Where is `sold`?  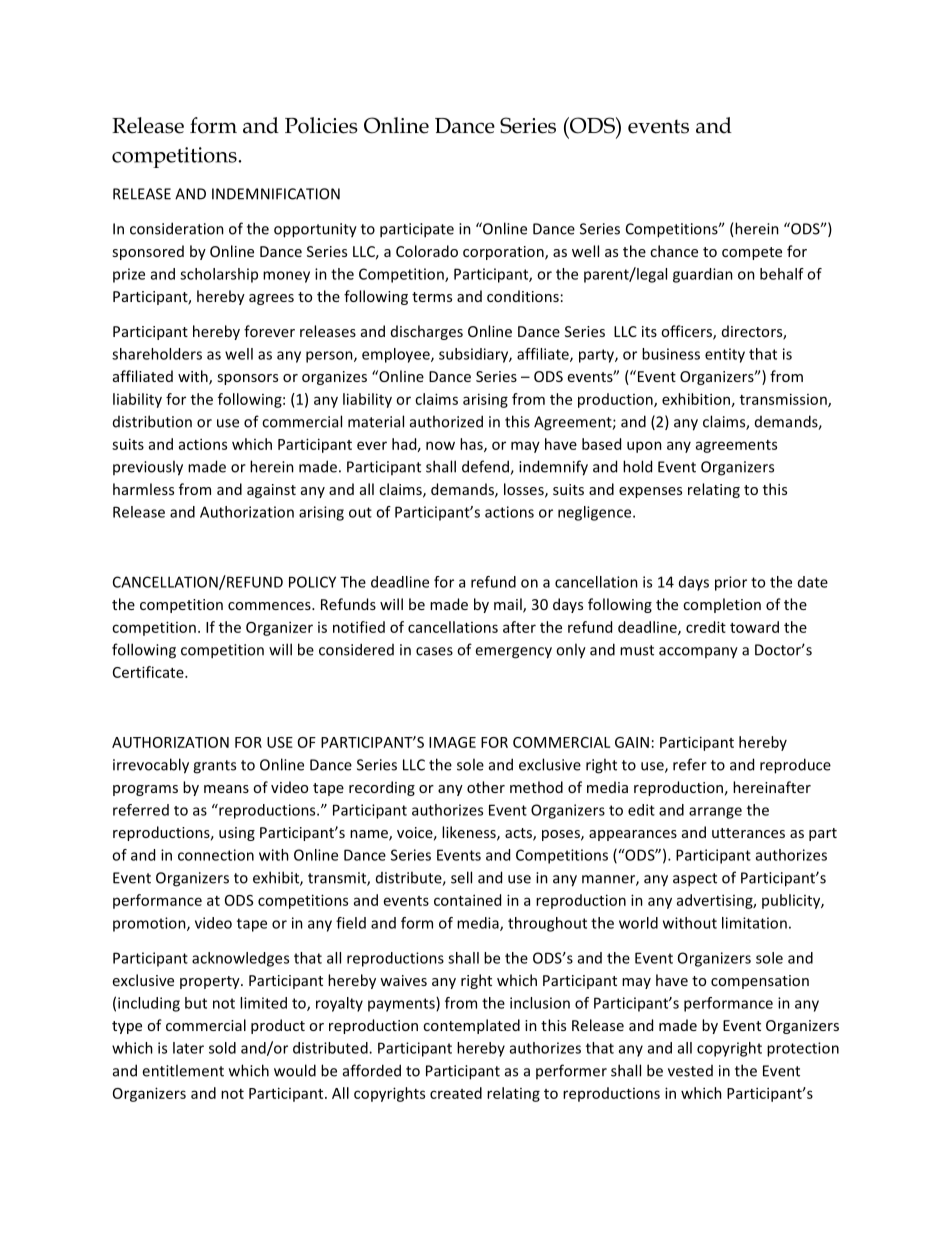
sold is located at coordinates (222, 1048).
